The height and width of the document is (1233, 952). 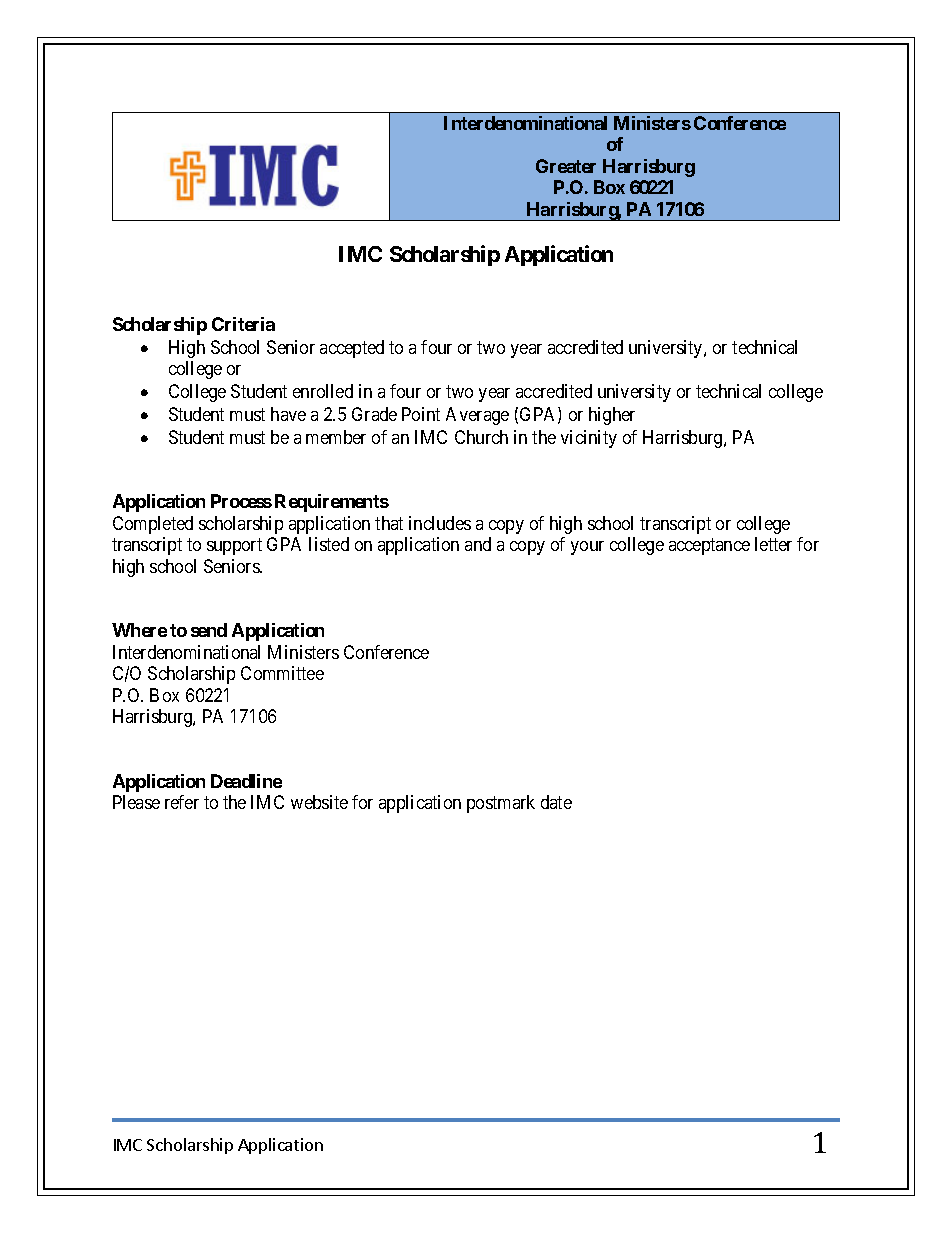 What do you see at coordinates (709, 546) in the document?
I see `acceptance` at bounding box center [709, 546].
